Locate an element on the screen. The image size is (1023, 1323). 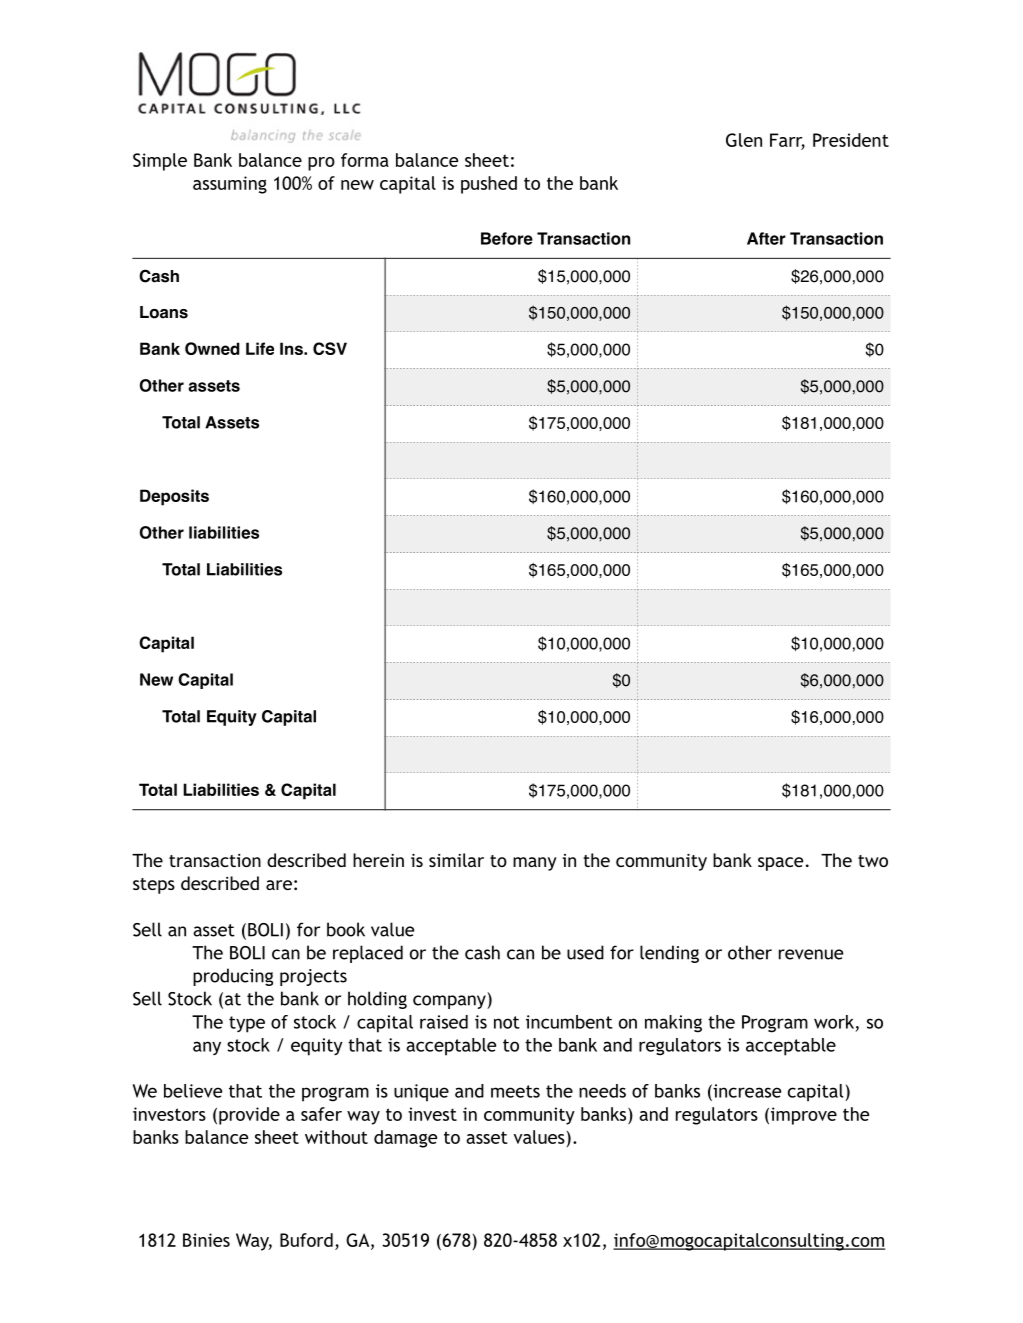
After is located at coordinates (766, 238).
